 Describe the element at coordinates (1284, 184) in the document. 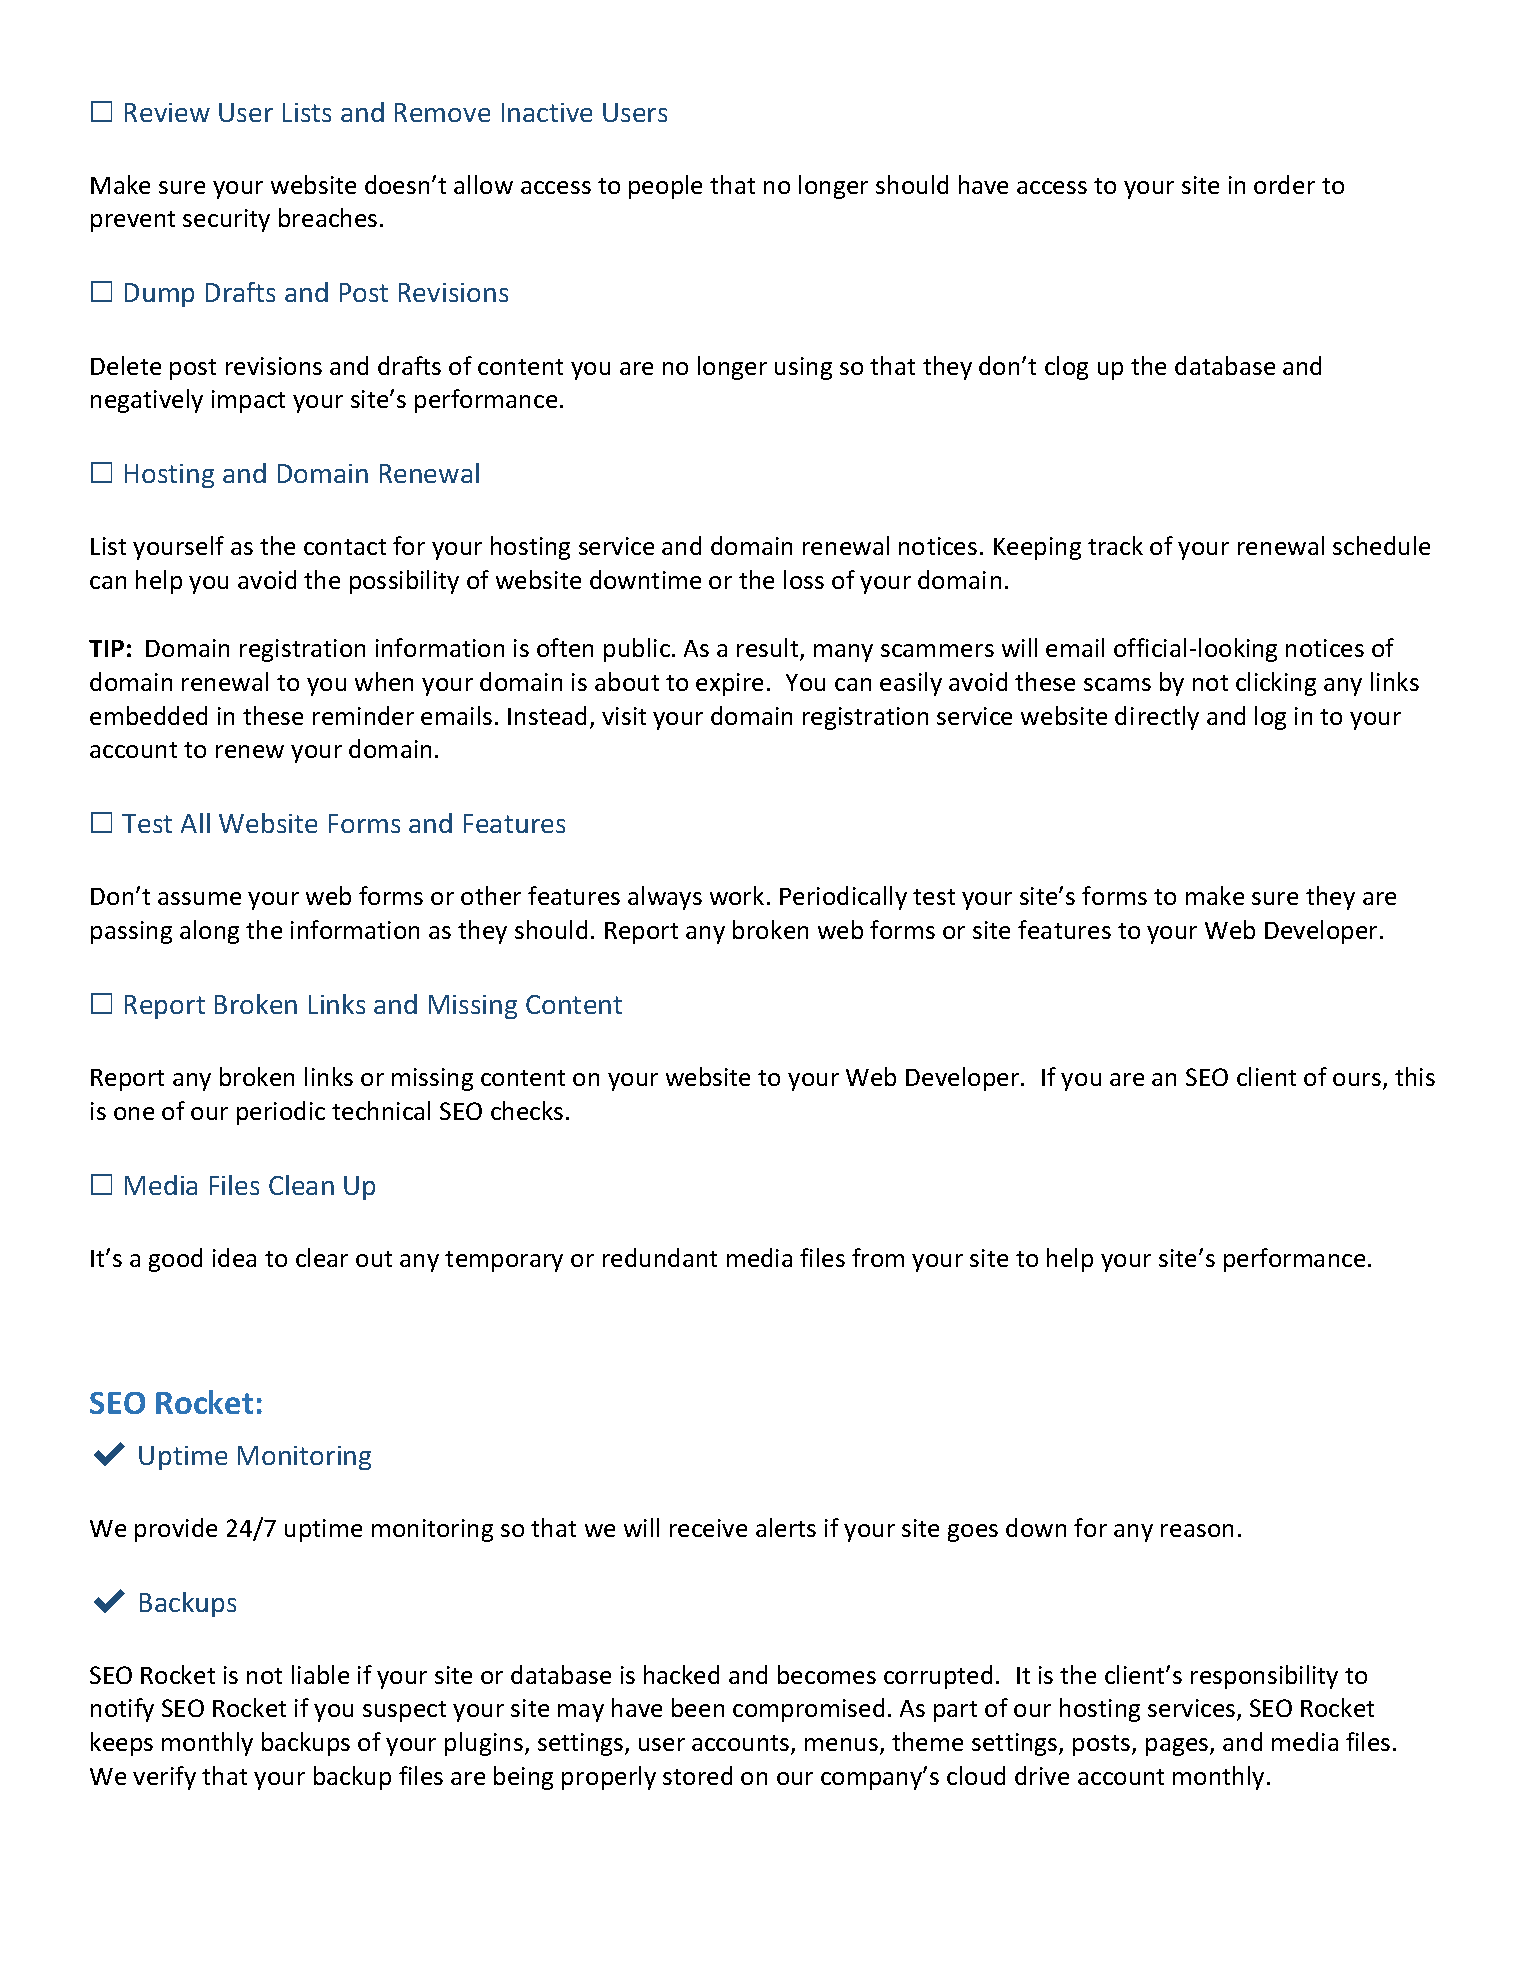

I see `order` at that location.
